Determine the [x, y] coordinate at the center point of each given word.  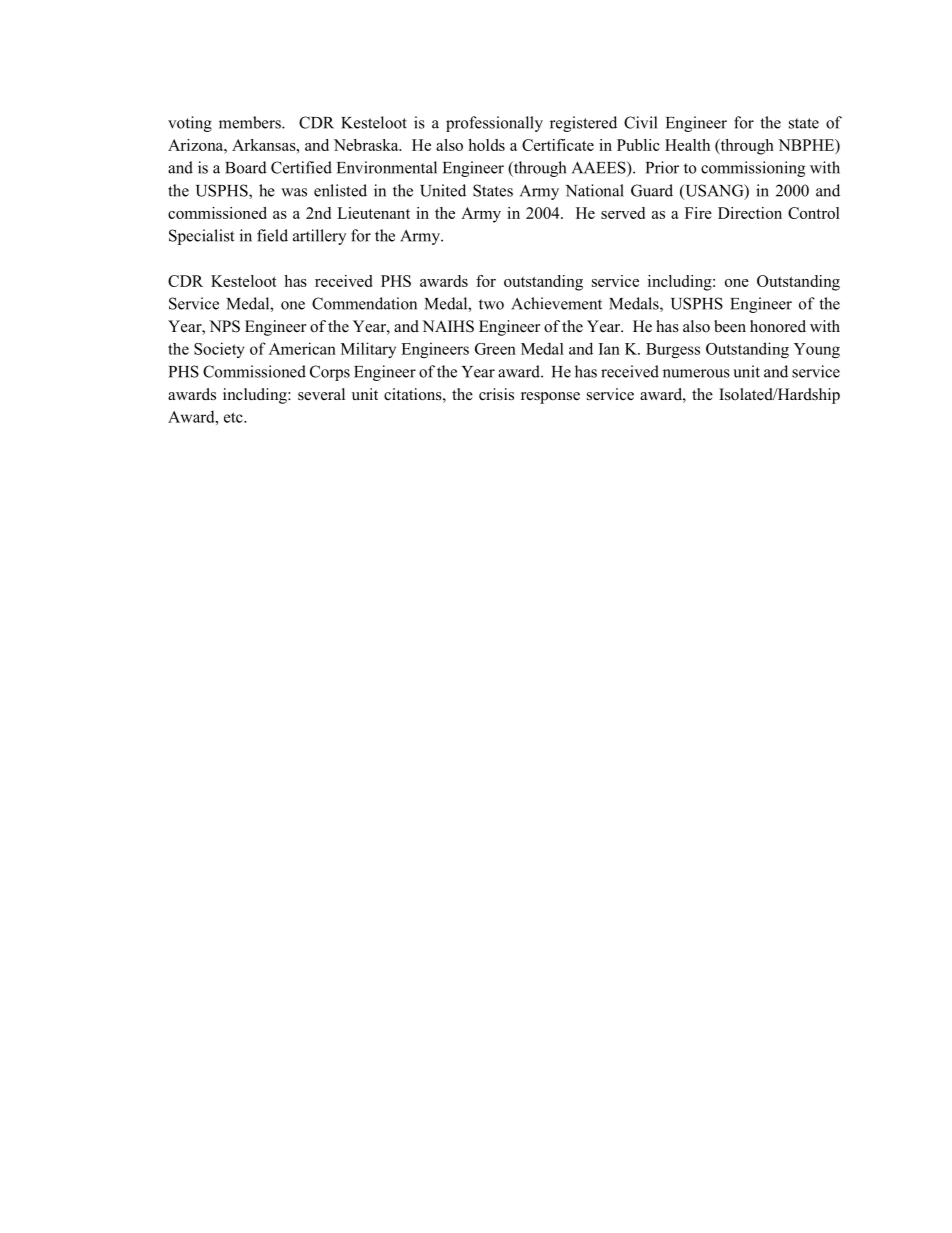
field [272, 235]
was [294, 192]
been [730, 326]
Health [687, 145]
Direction [750, 213]
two [491, 304]
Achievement [556, 303]
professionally [494, 124]
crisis [496, 394]
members [251, 122]
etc [234, 417]
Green [495, 349]
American [302, 348]
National [595, 190]
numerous [696, 373]
